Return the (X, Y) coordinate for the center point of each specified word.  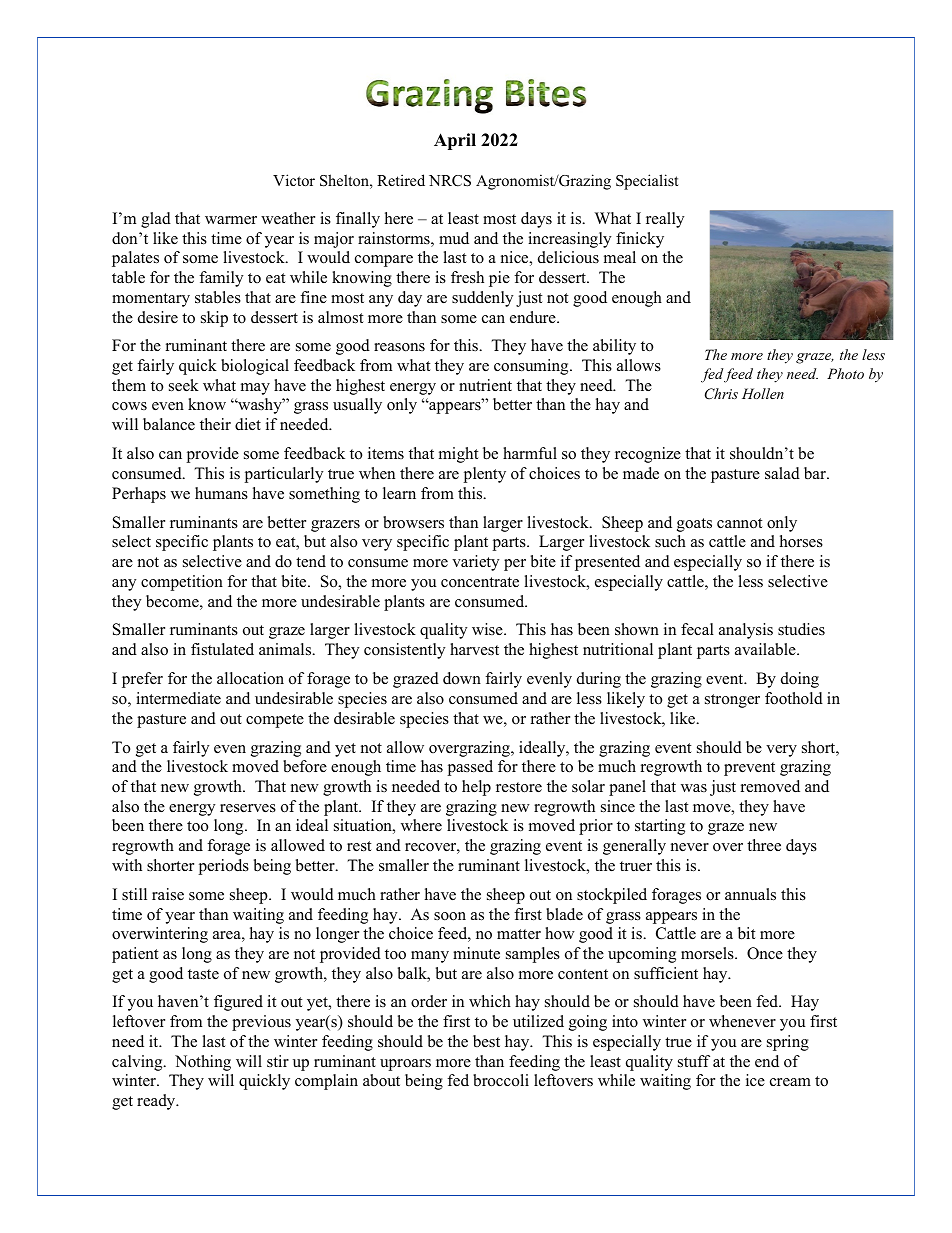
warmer (231, 220)
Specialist (647, 182)
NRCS (450, 181)
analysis (746, 631)
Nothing (203, 1063)
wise (488, 629)
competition (182, 583)
